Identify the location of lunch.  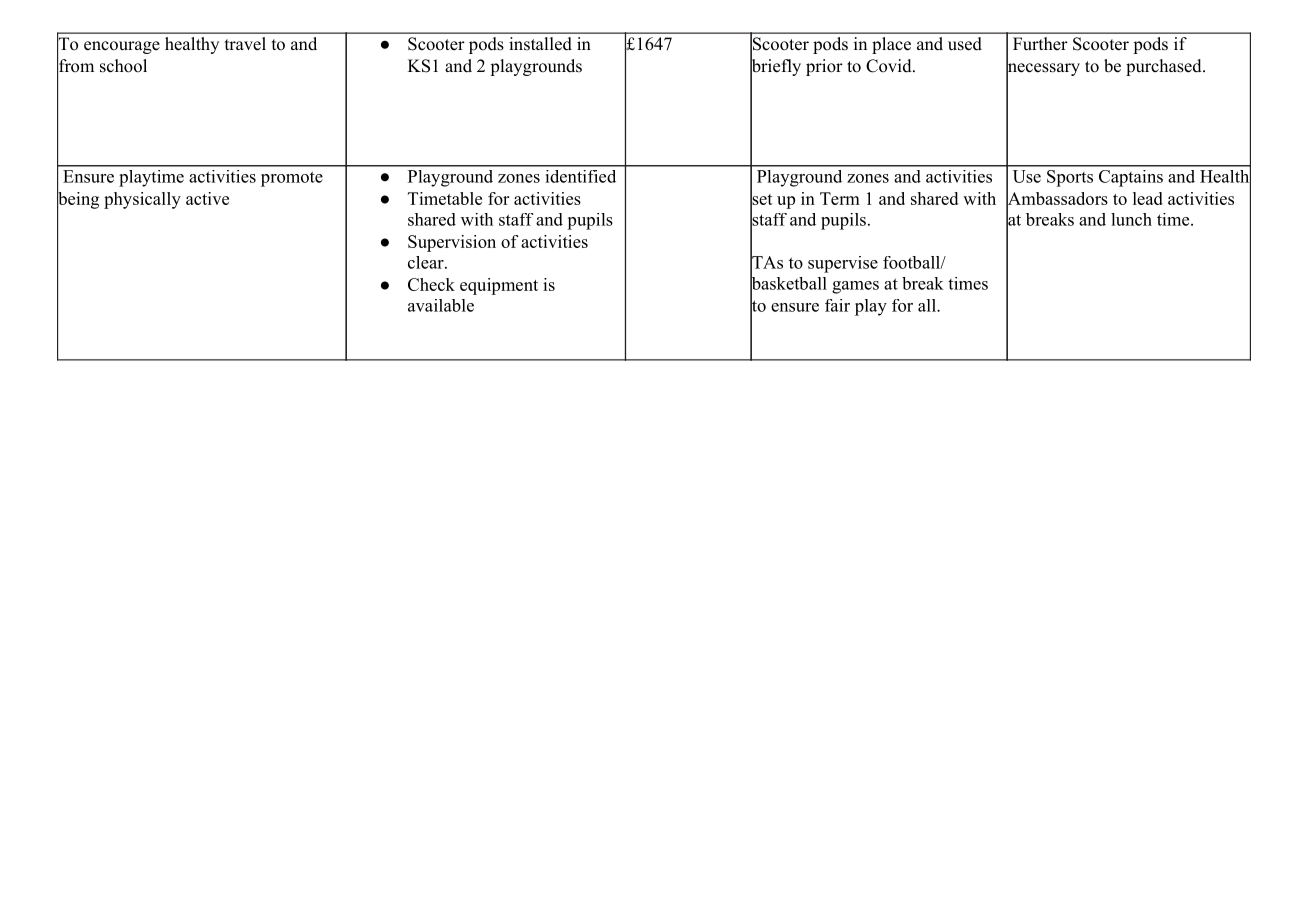
(1131, 219).
